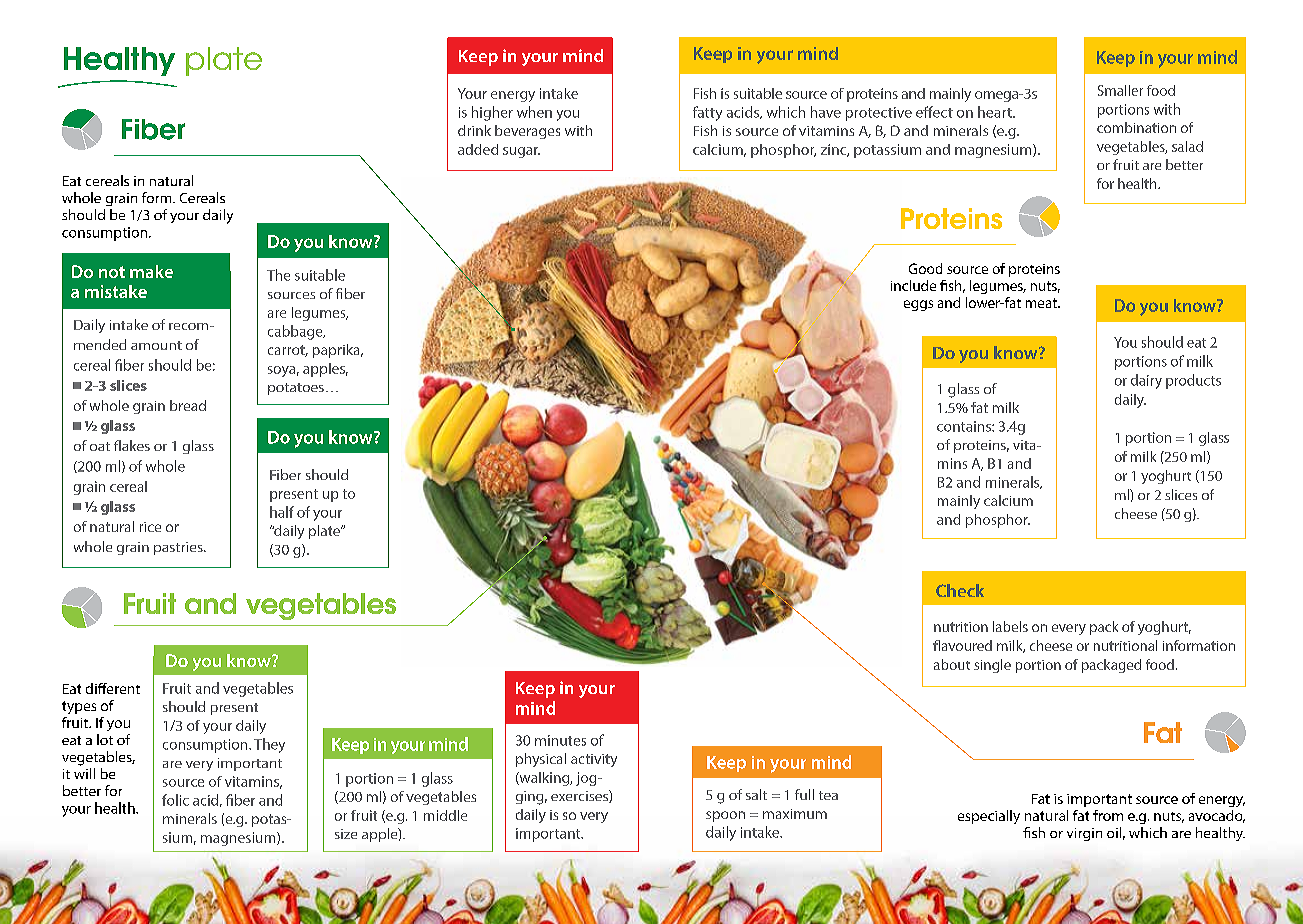  I want to click on flakes, so click(132, 445).
